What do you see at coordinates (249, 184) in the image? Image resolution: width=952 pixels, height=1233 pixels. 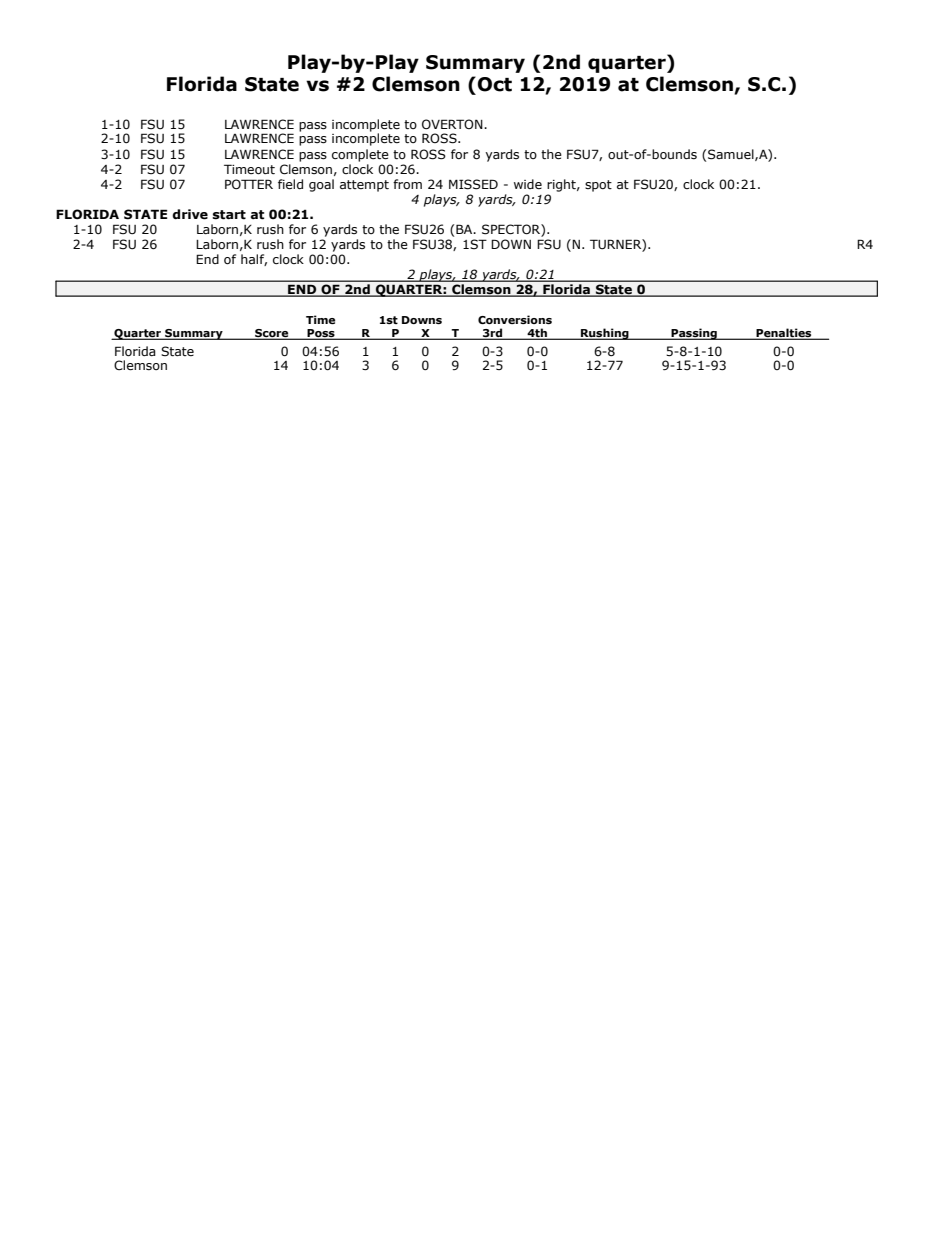 I see `POTTER` at bounding box center [249, 184].
